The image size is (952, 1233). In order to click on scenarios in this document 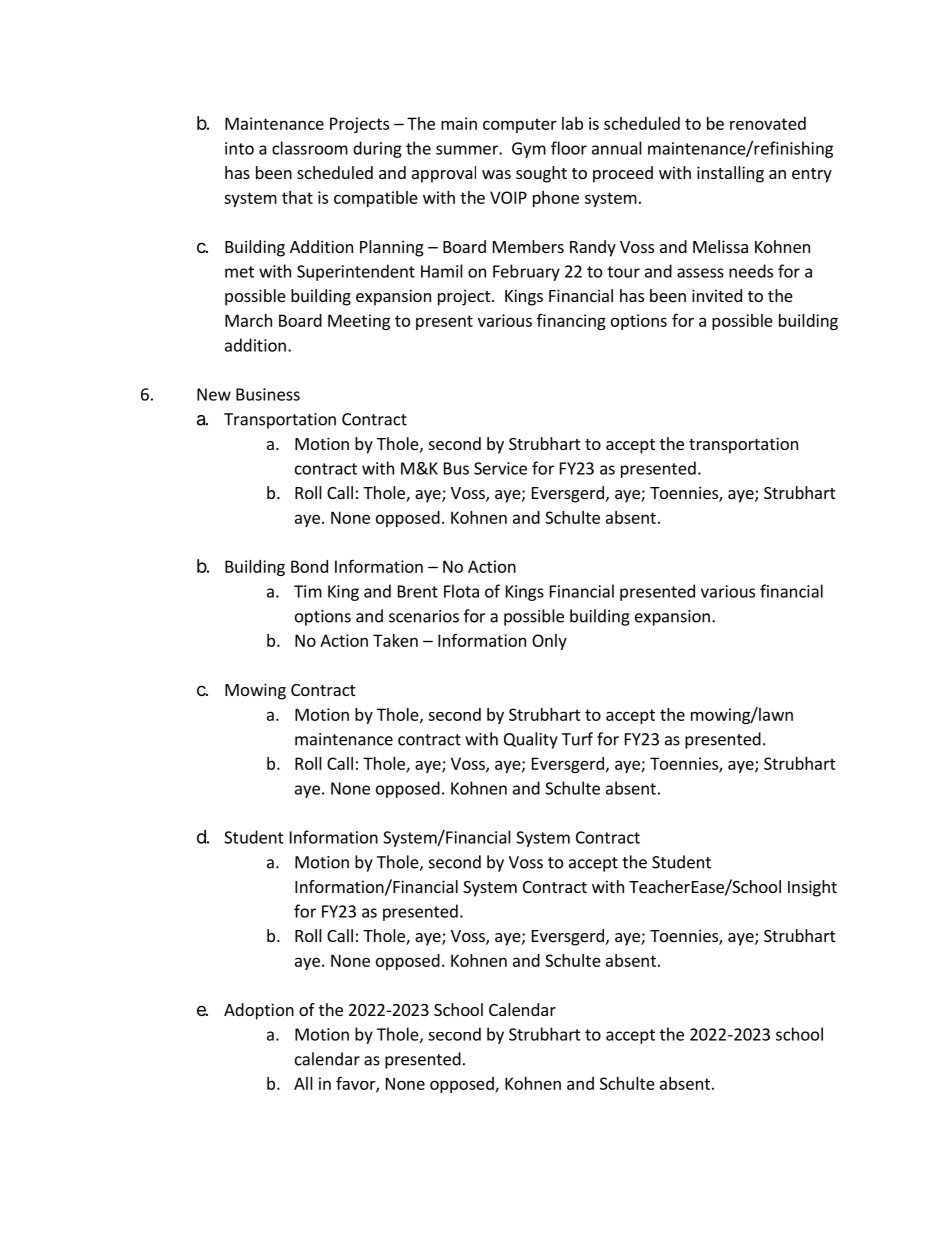, I will do `click(424, 616)`.
